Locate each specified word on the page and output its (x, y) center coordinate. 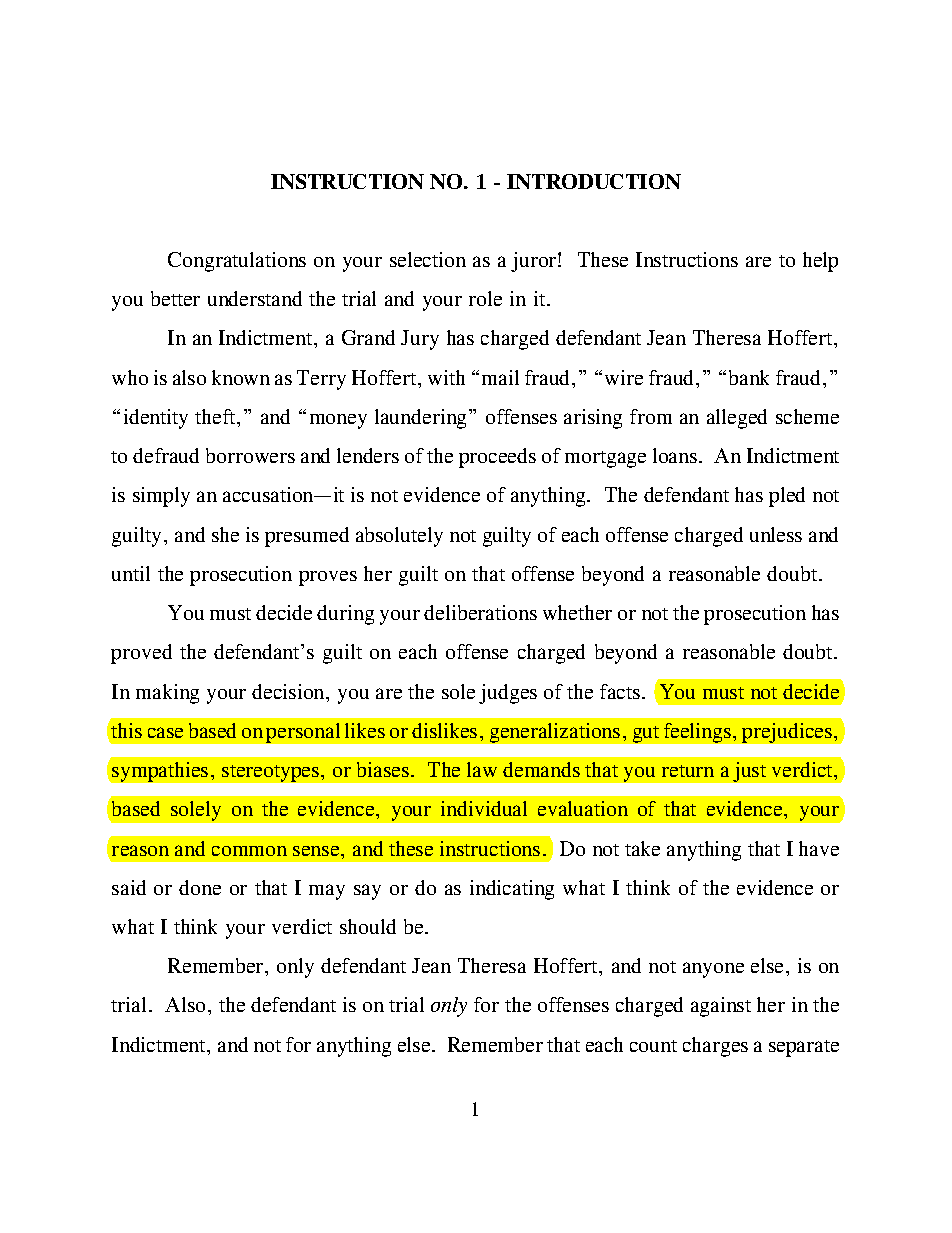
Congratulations (237, 262)
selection (428, 259)
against (721, 1007)
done (200, 887)
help (820, 262)
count (653, 1046)
